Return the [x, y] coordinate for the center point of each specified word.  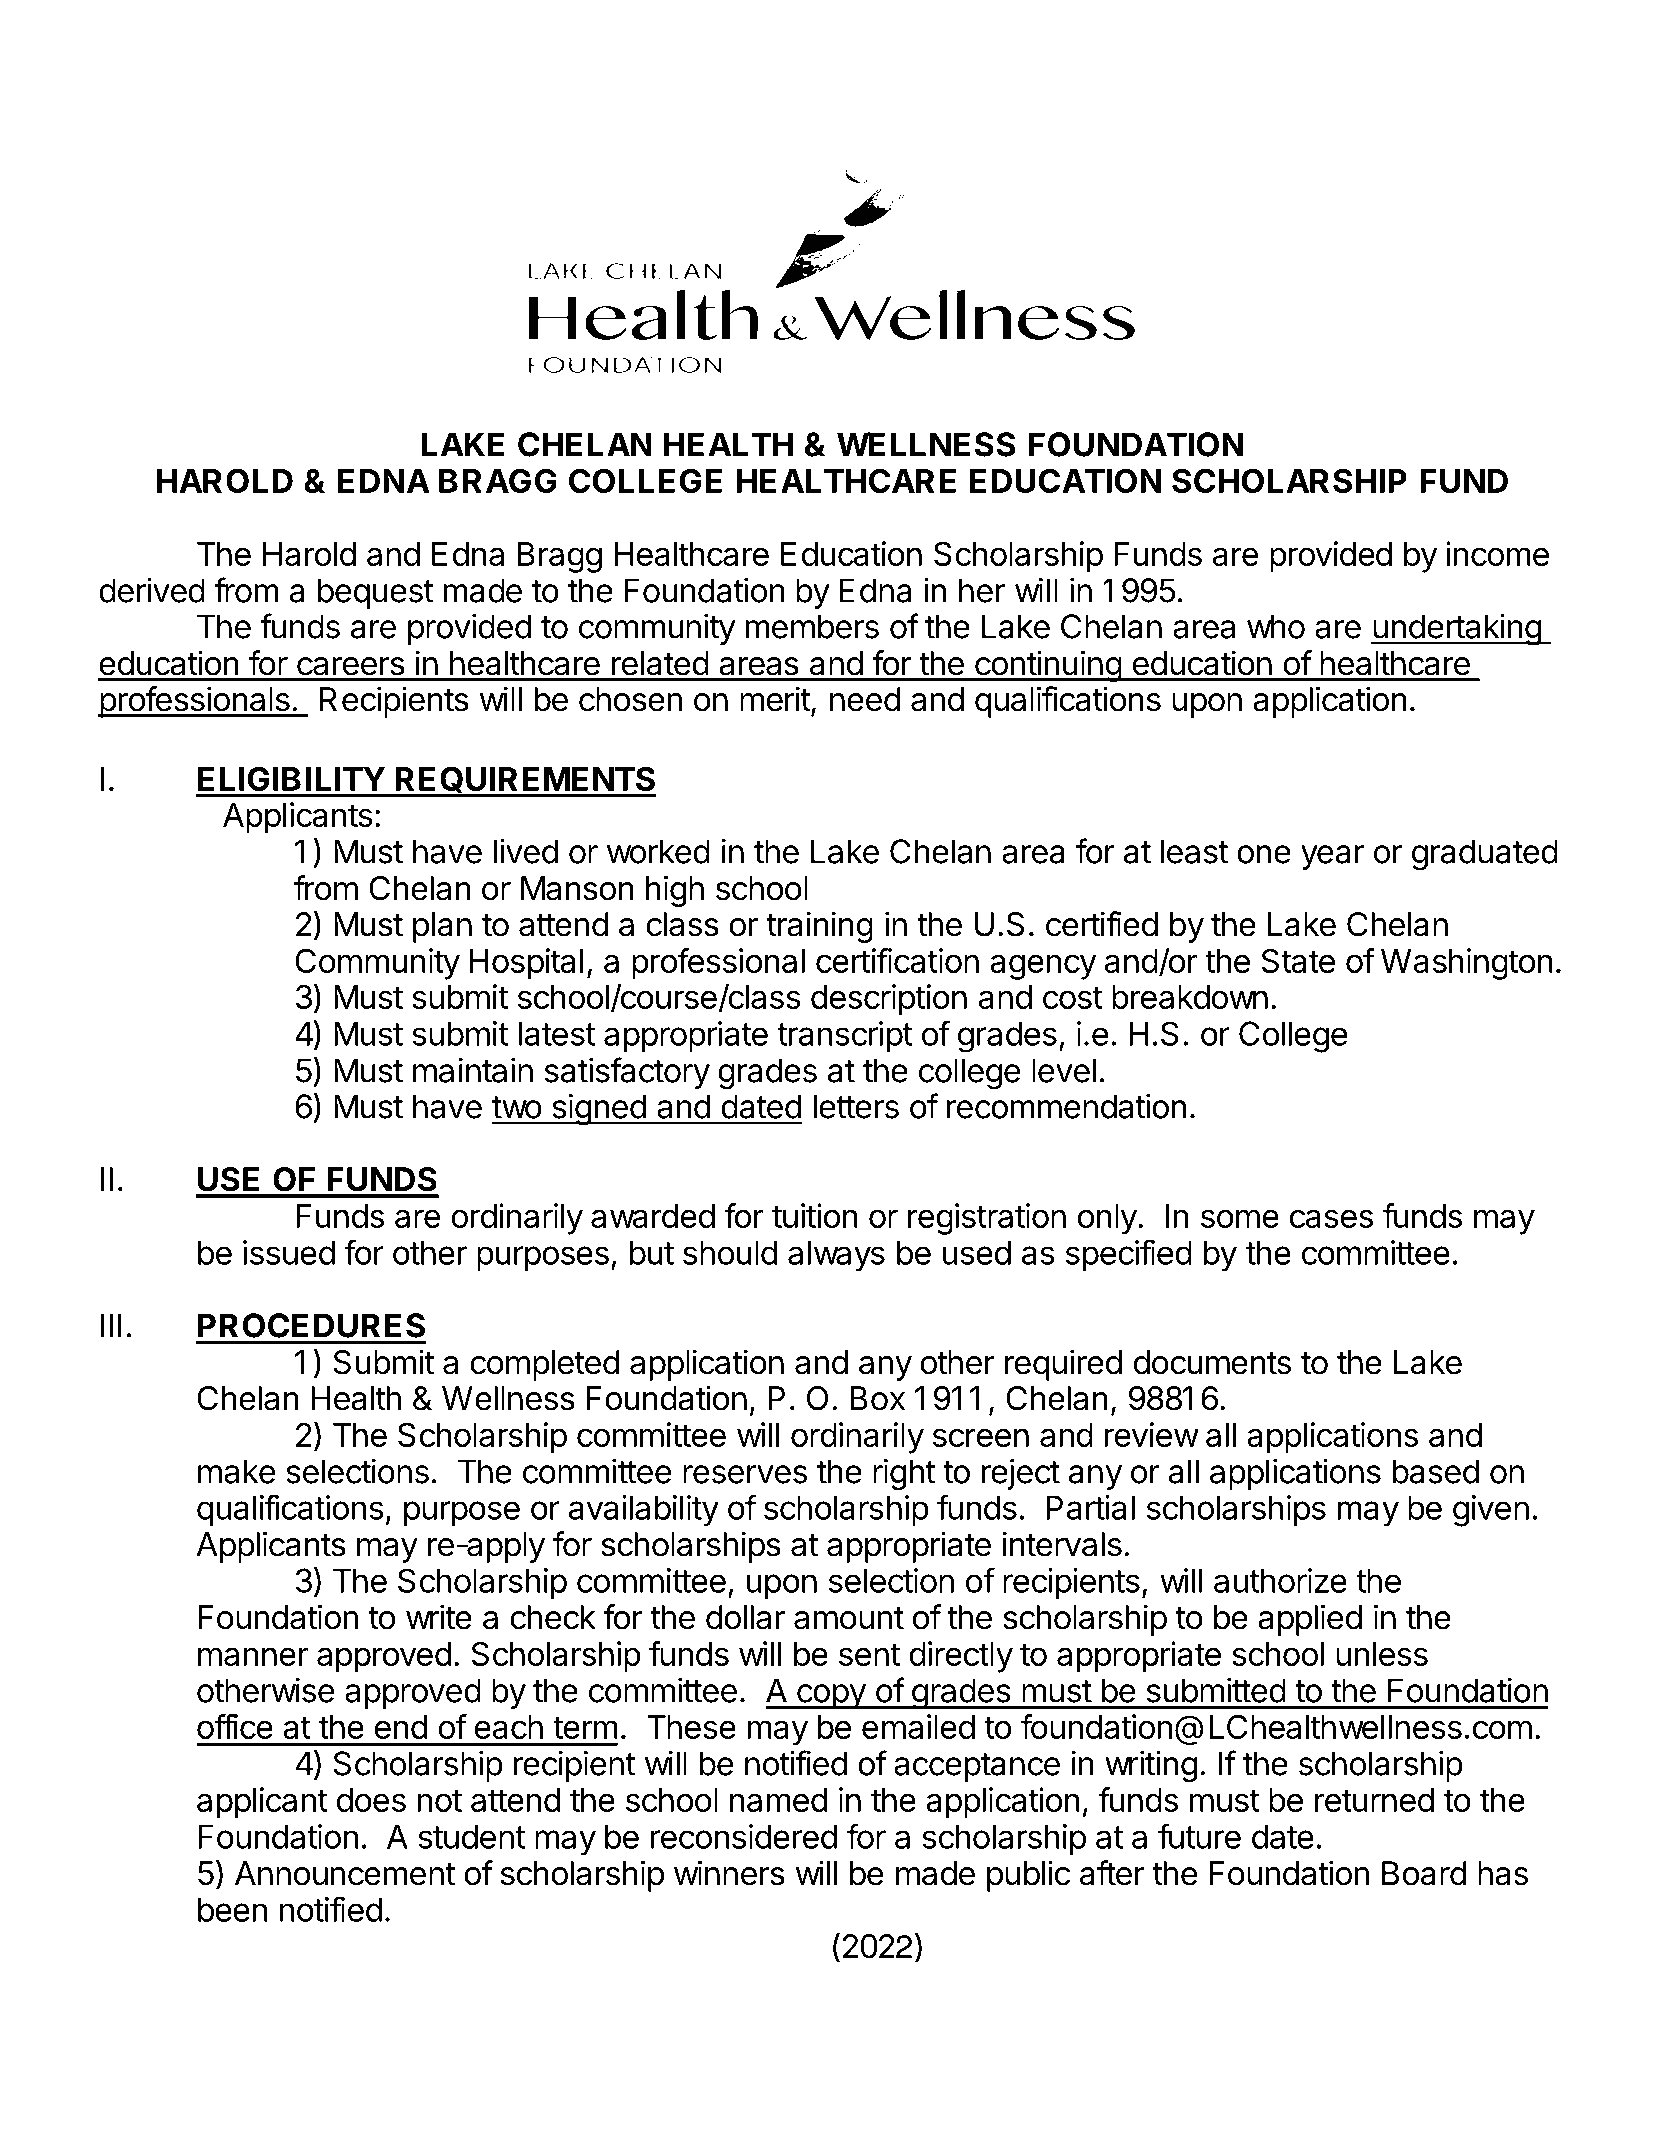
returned [1374, 1800]
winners [729, 1873]
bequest [376, 593]
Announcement [345, 1873]
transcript [845, 1036]
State [1298, 960]
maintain [473, 1070]
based [1435, 1471]
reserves [745, 1474]
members [812, 626]
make [236, 1471]
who [1276, 626]
